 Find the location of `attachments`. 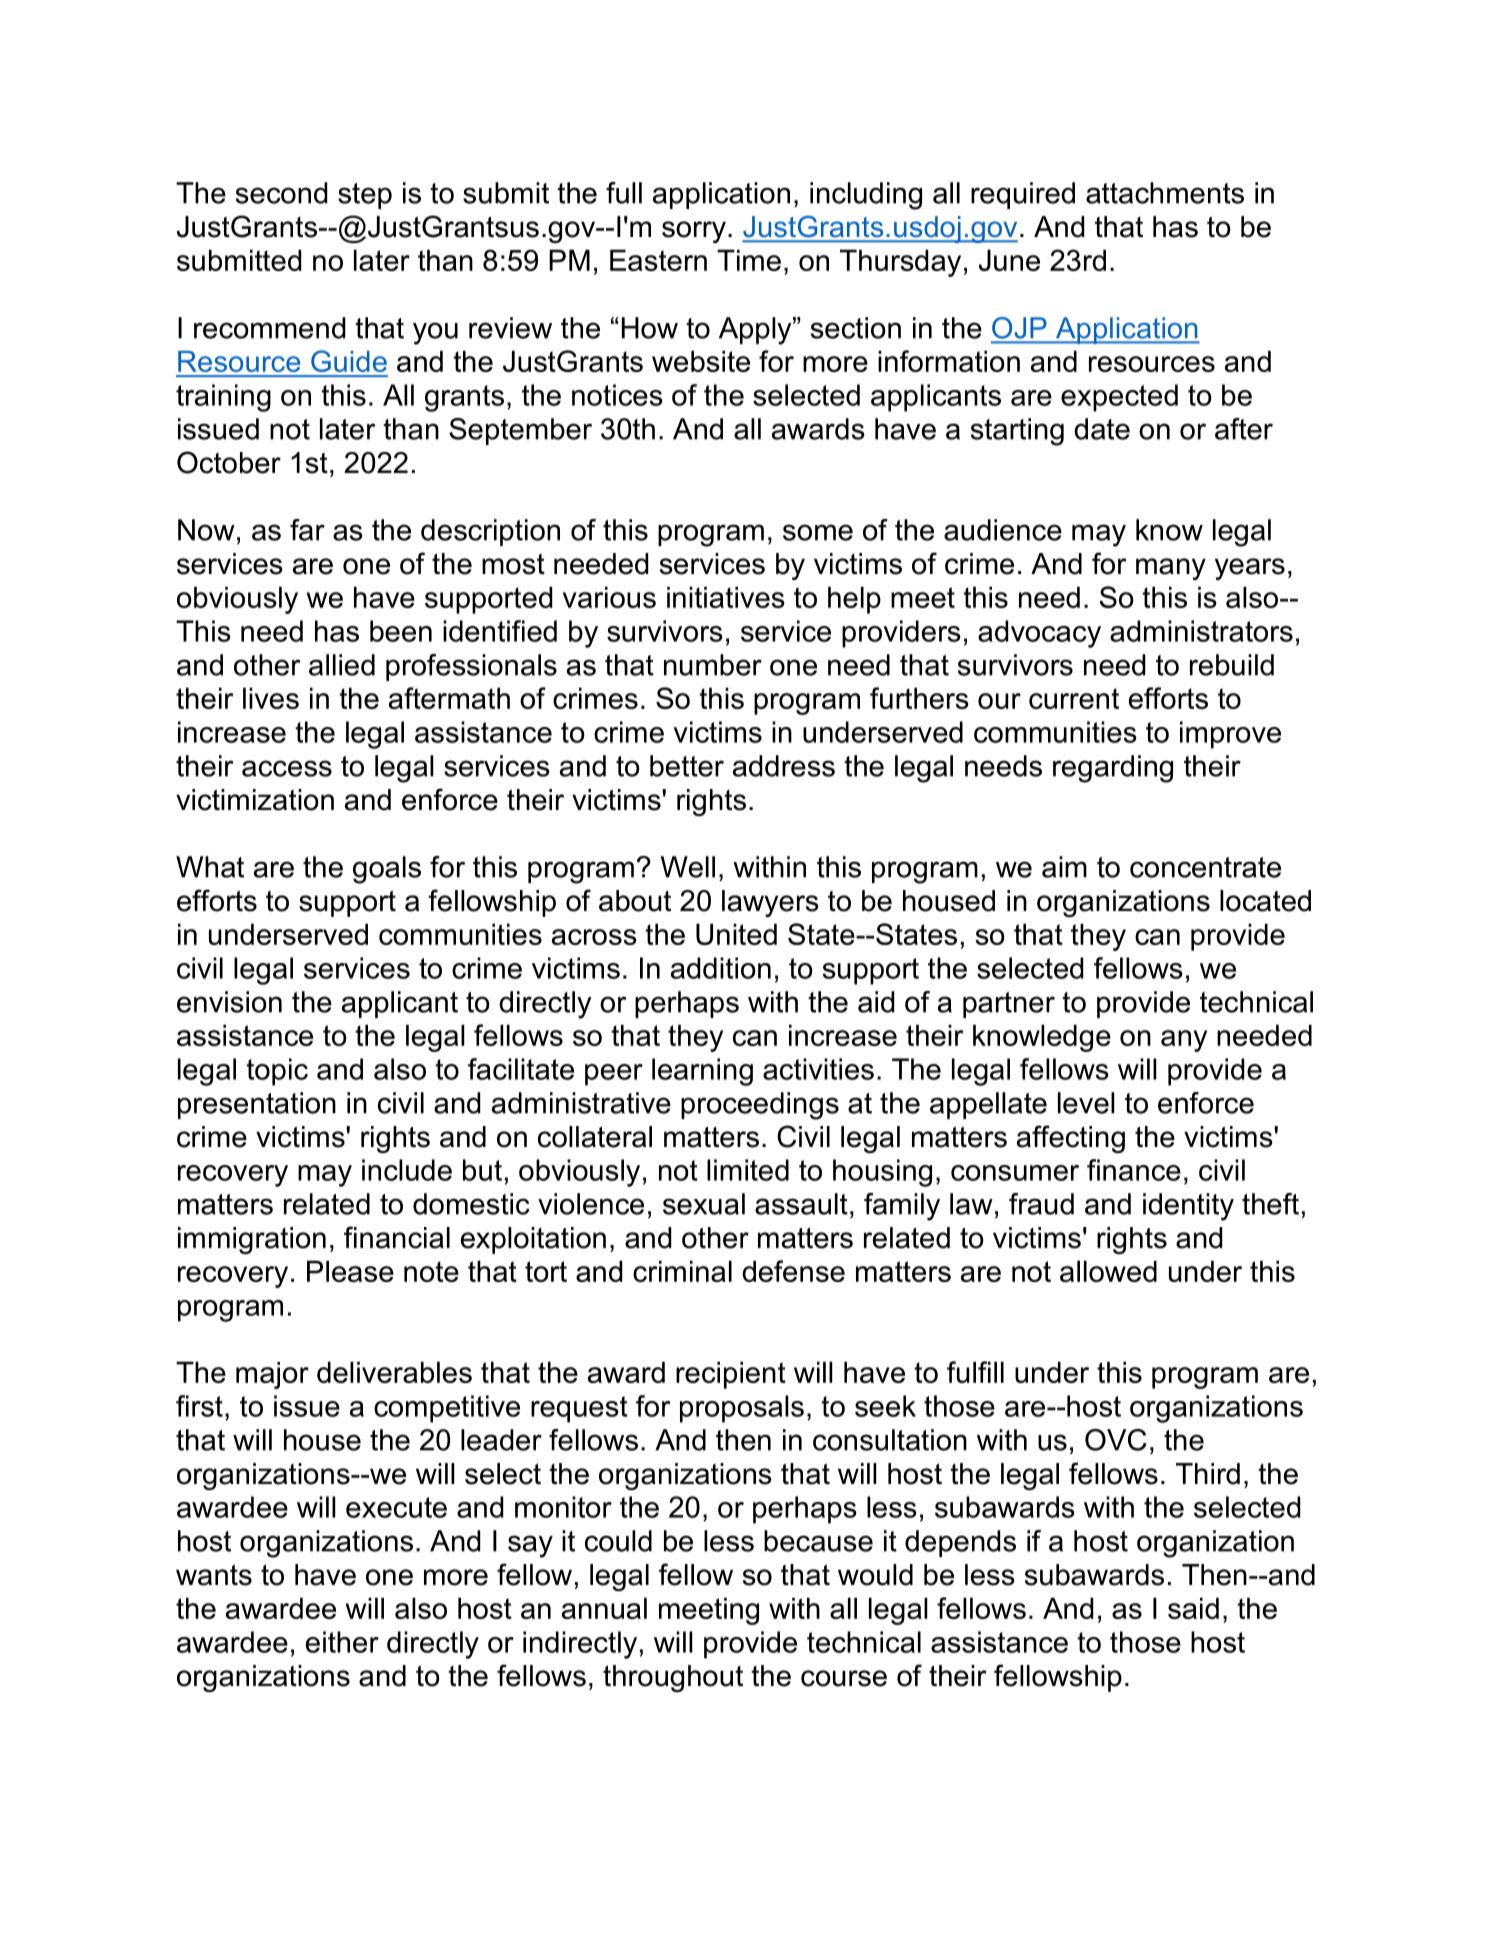

attachments is located at coordinates (1165, 193).
